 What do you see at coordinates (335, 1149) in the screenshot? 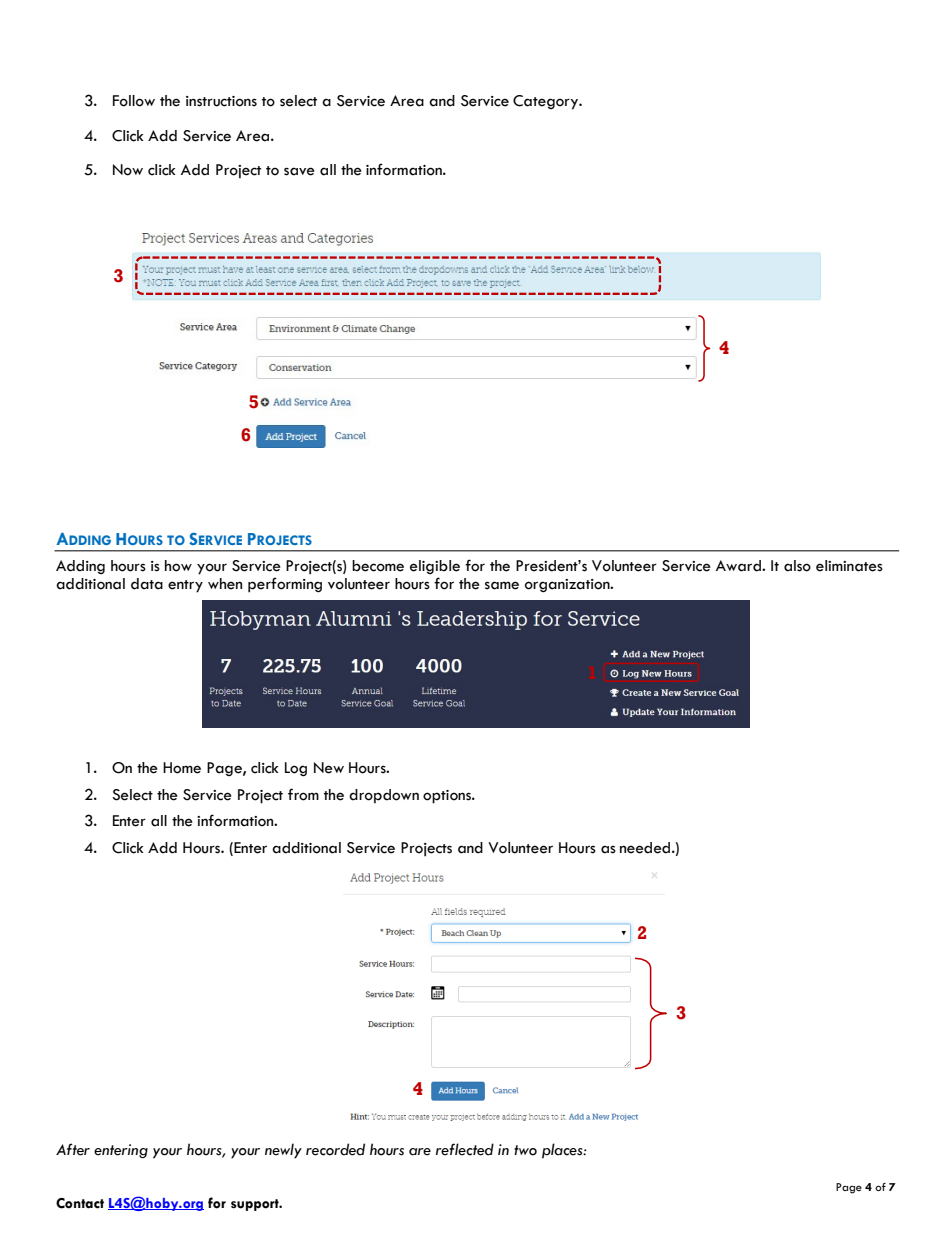
I see `recorded` at bounding box center [335, 1149].
